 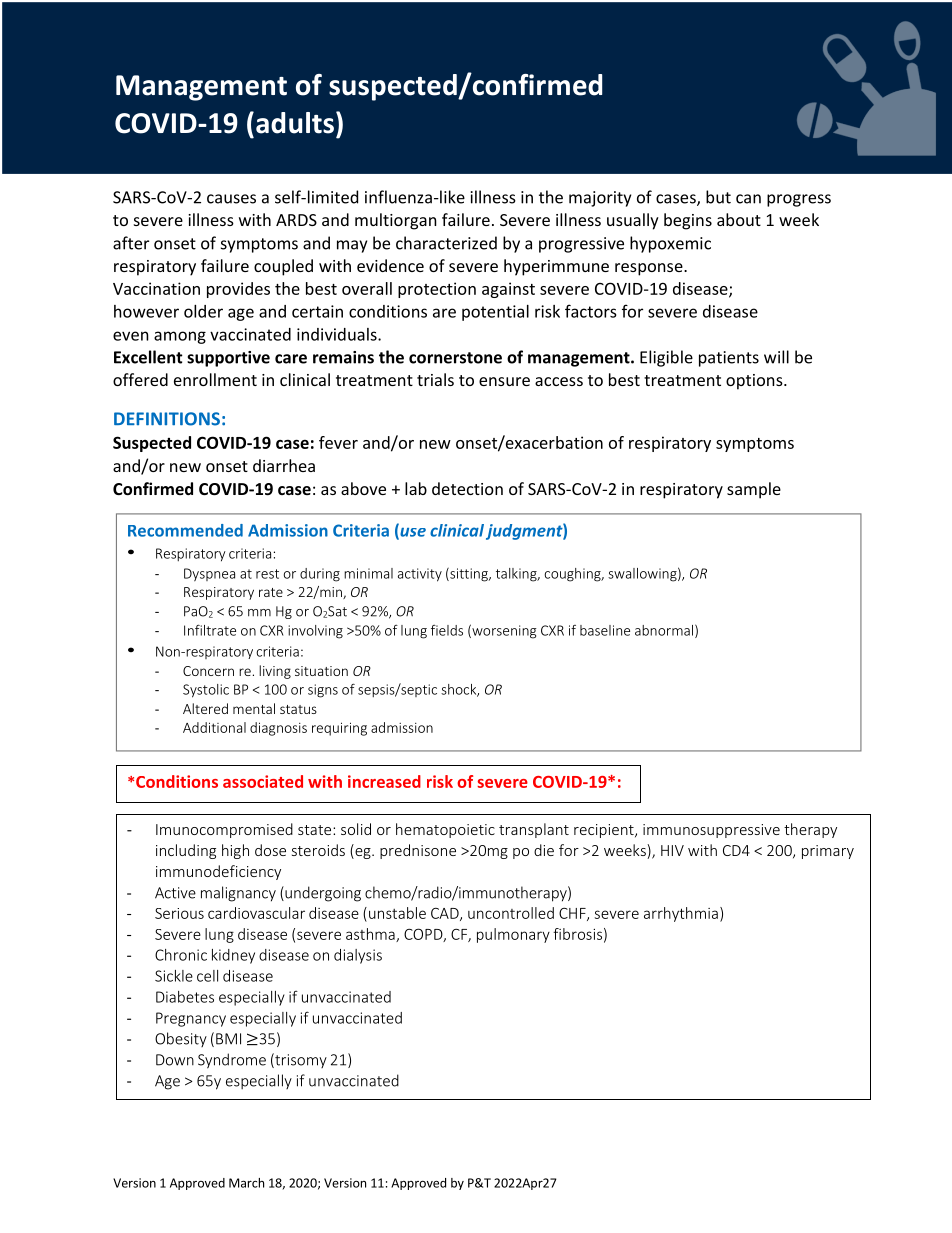 What do you see at coordinates (208, 671) in the screenshot?
I see `Concern` at bounding box center [208, 671].
